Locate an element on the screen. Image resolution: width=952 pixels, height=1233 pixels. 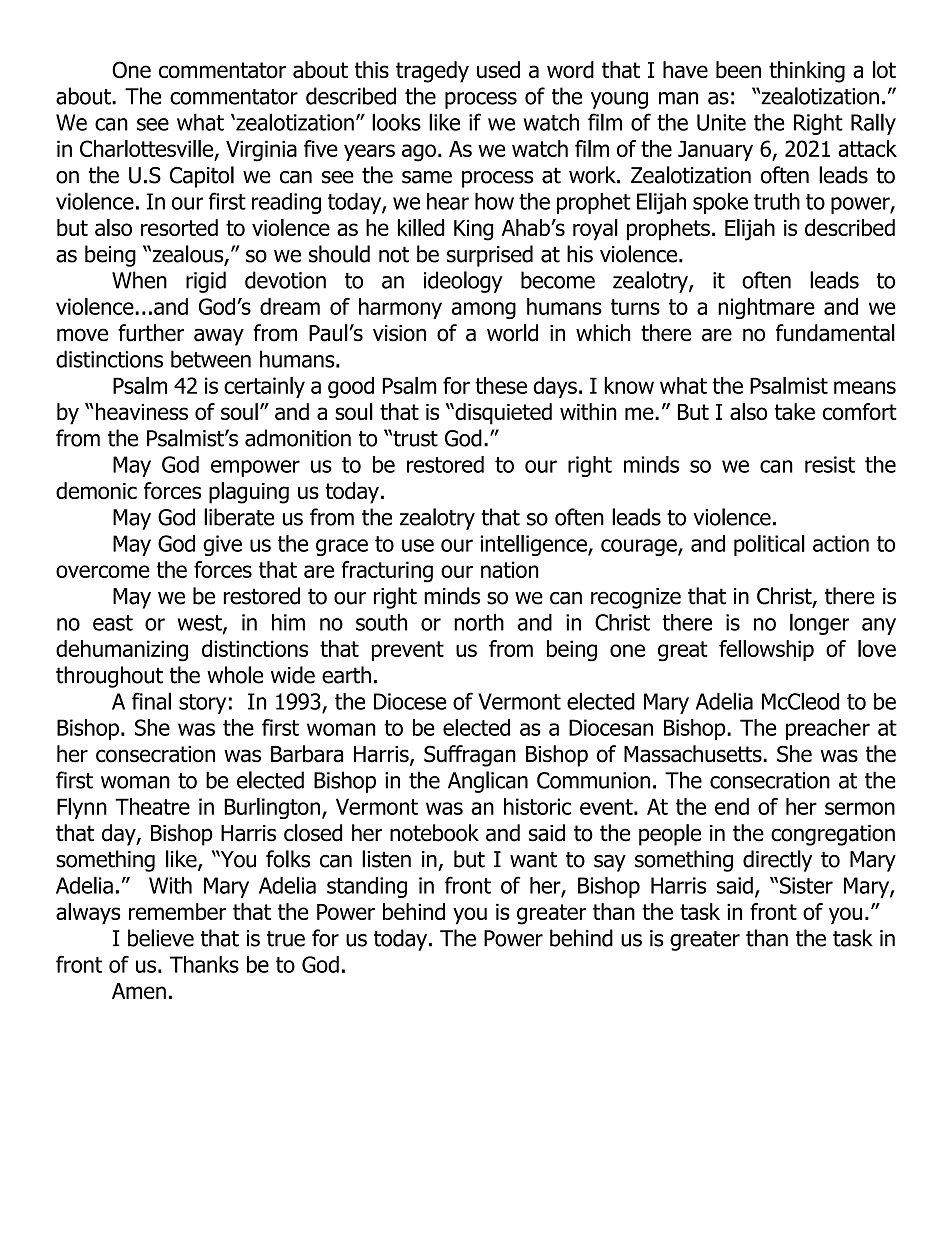
between is located at coordinates (211, 359).
